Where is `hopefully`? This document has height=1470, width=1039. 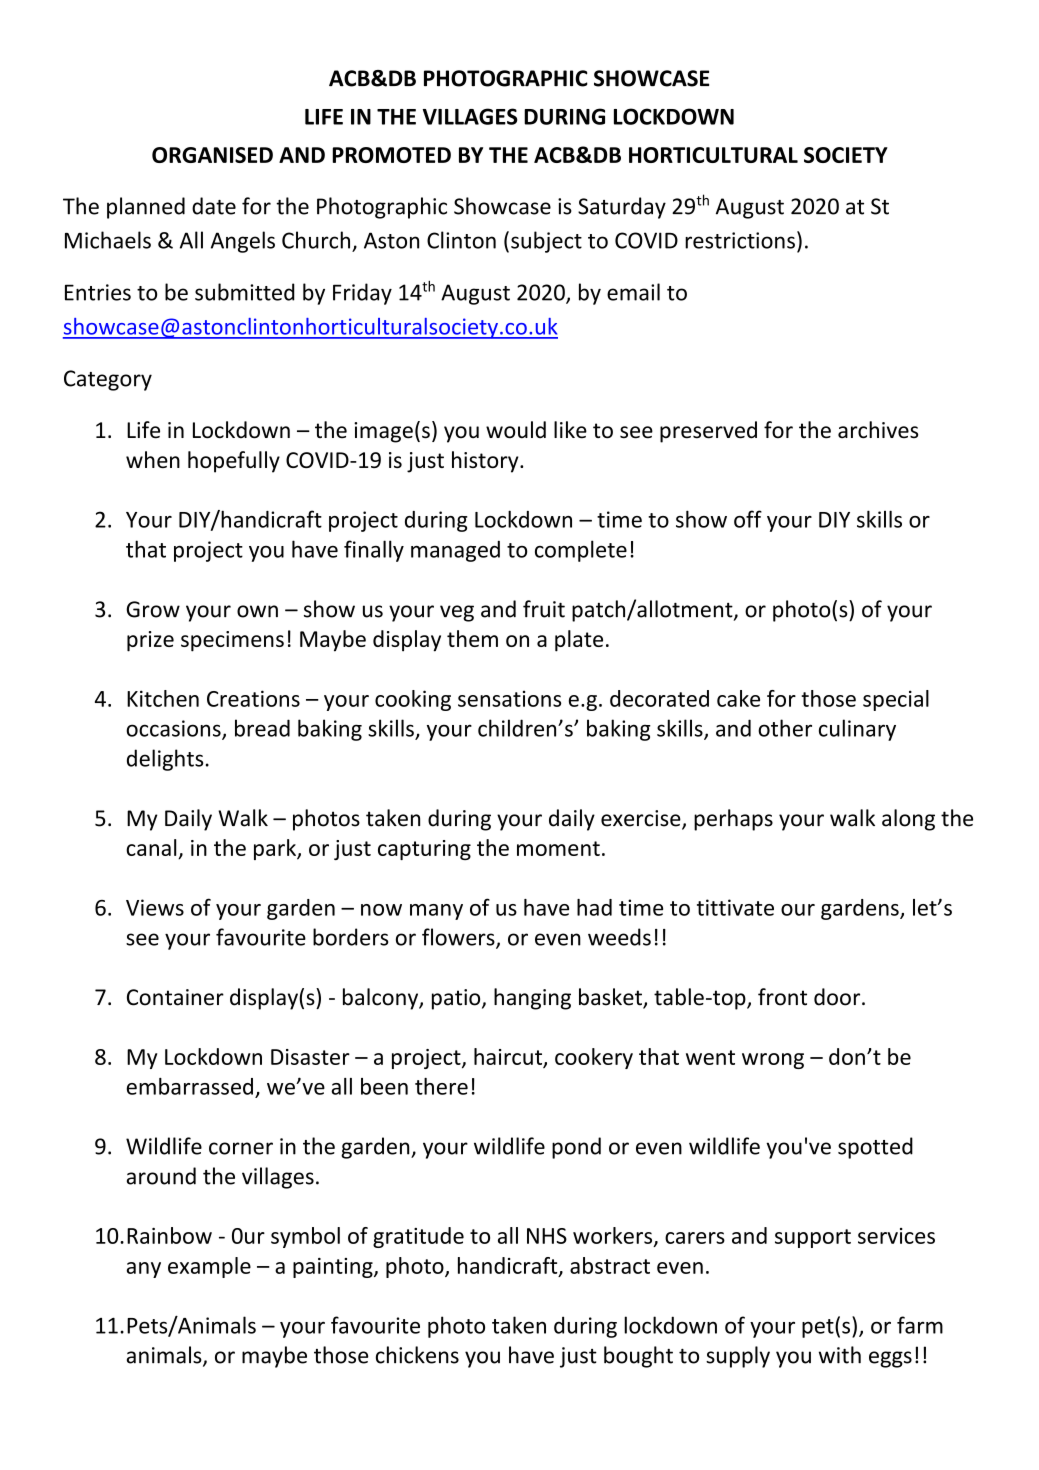
hopefully is located at coordinates (234, 462).
